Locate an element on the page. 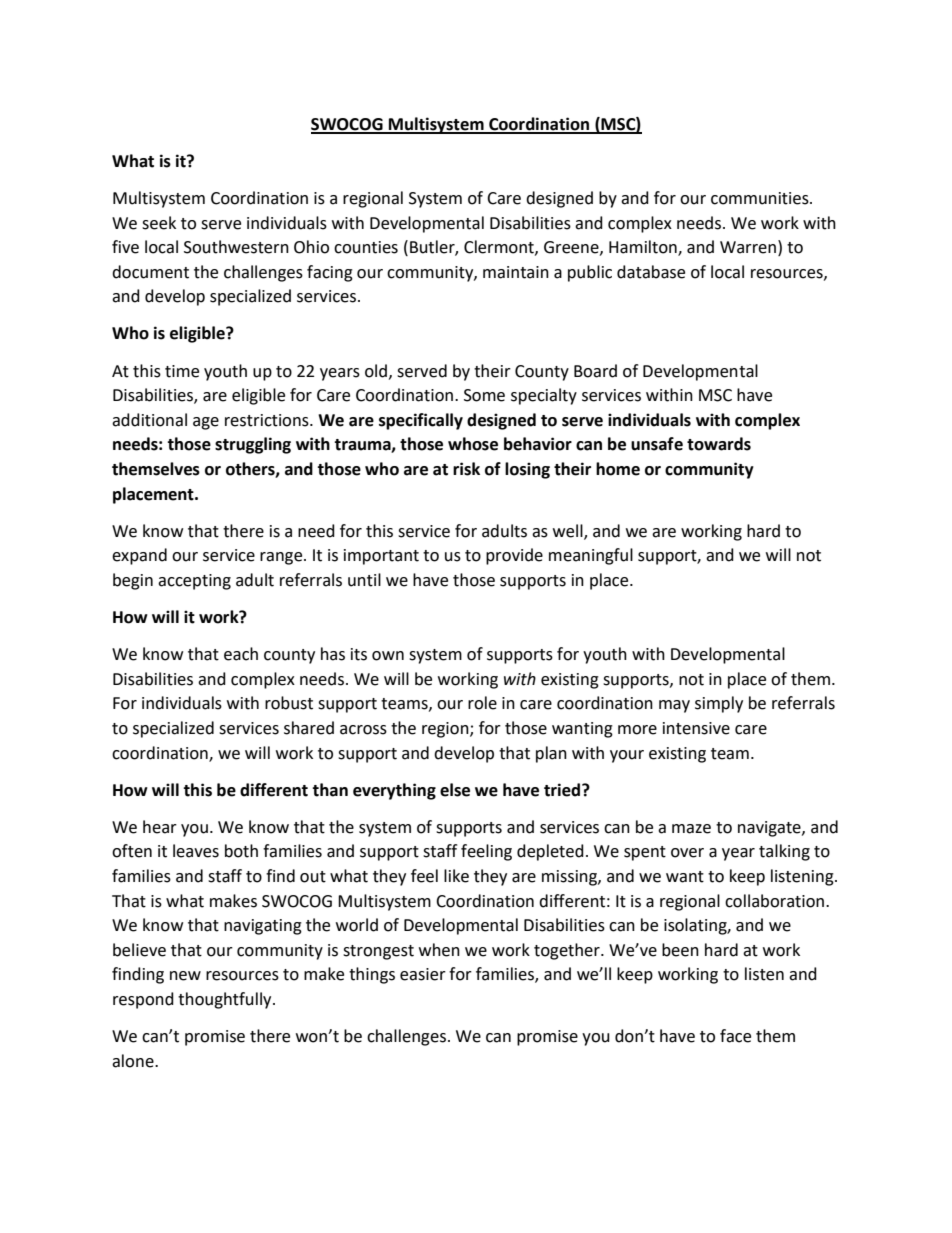  maze is located at coordinates (691, 829).
